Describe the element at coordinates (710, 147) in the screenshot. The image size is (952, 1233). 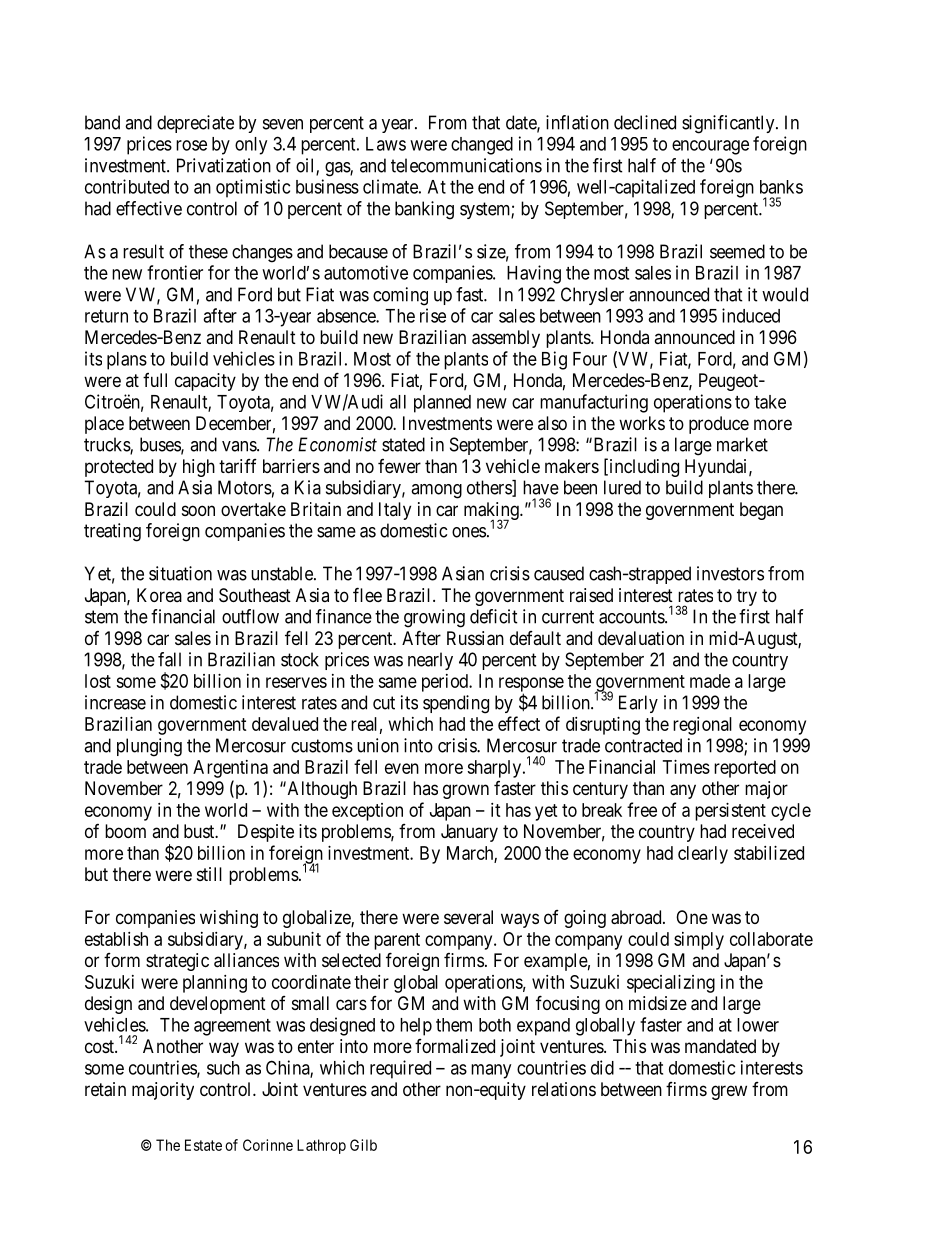
I see `encourage` at that location.
